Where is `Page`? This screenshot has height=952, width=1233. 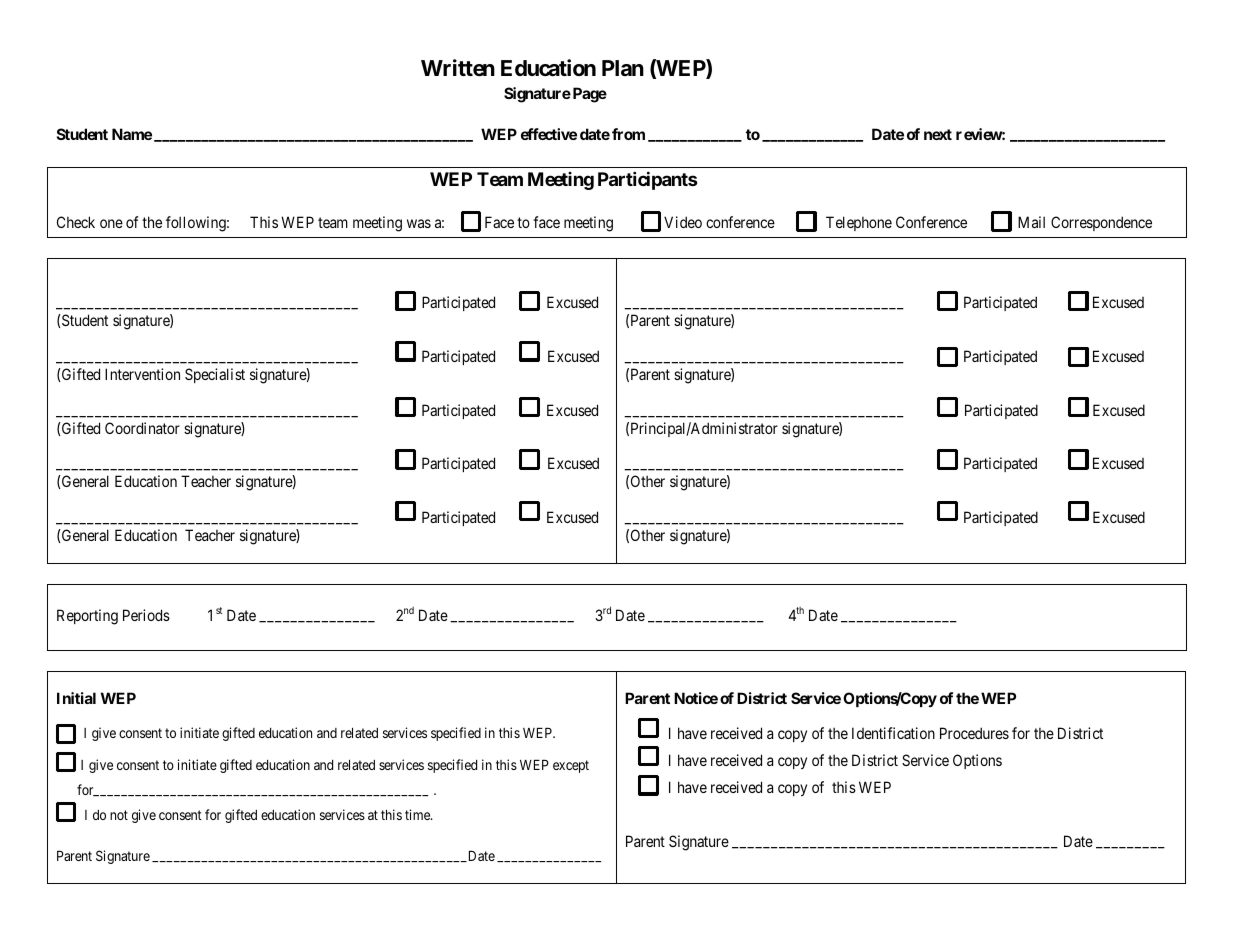 Page is located at coordinates (588, 95).
